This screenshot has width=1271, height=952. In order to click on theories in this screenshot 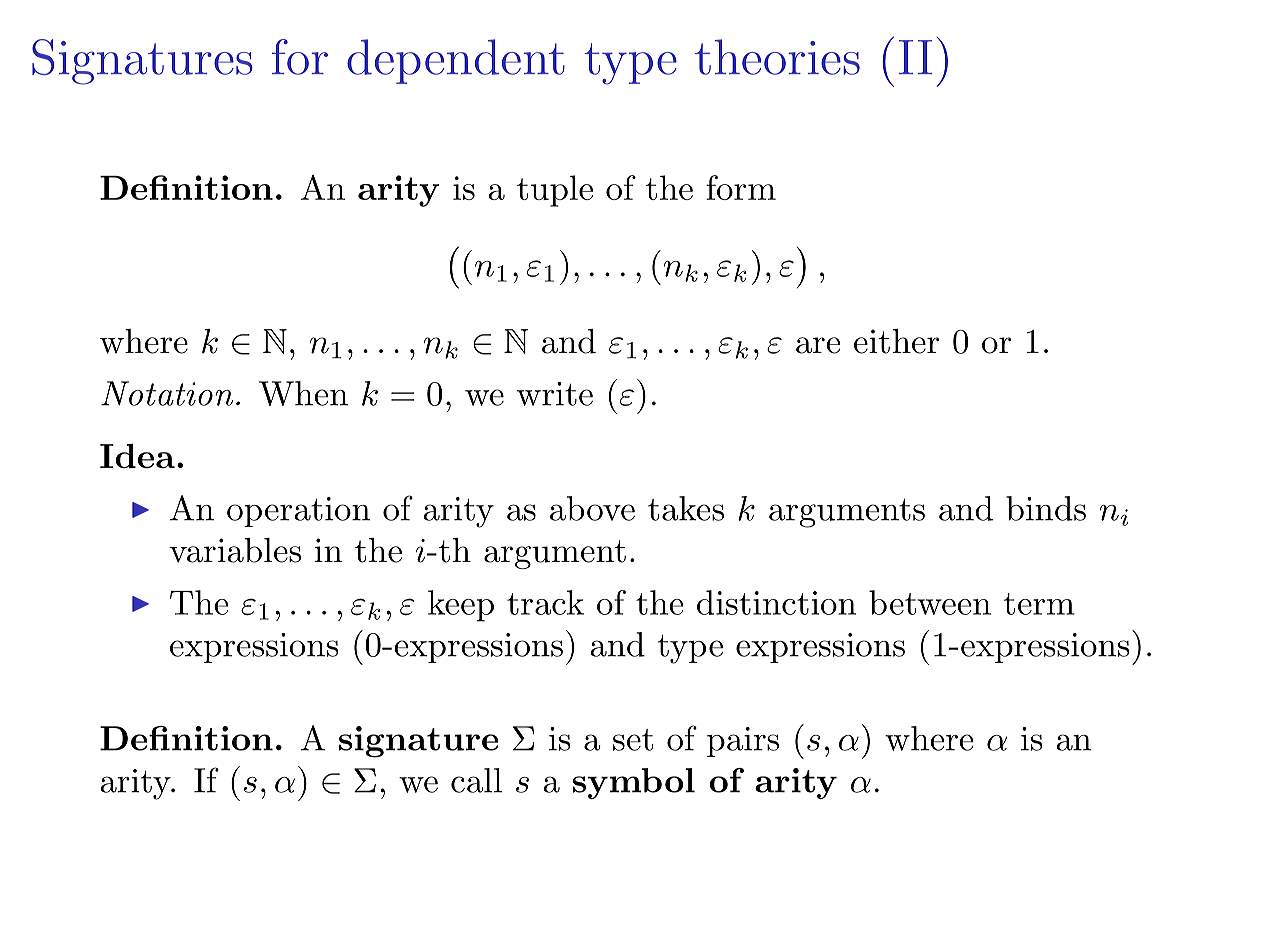, I will do `click(777, 57)`.
